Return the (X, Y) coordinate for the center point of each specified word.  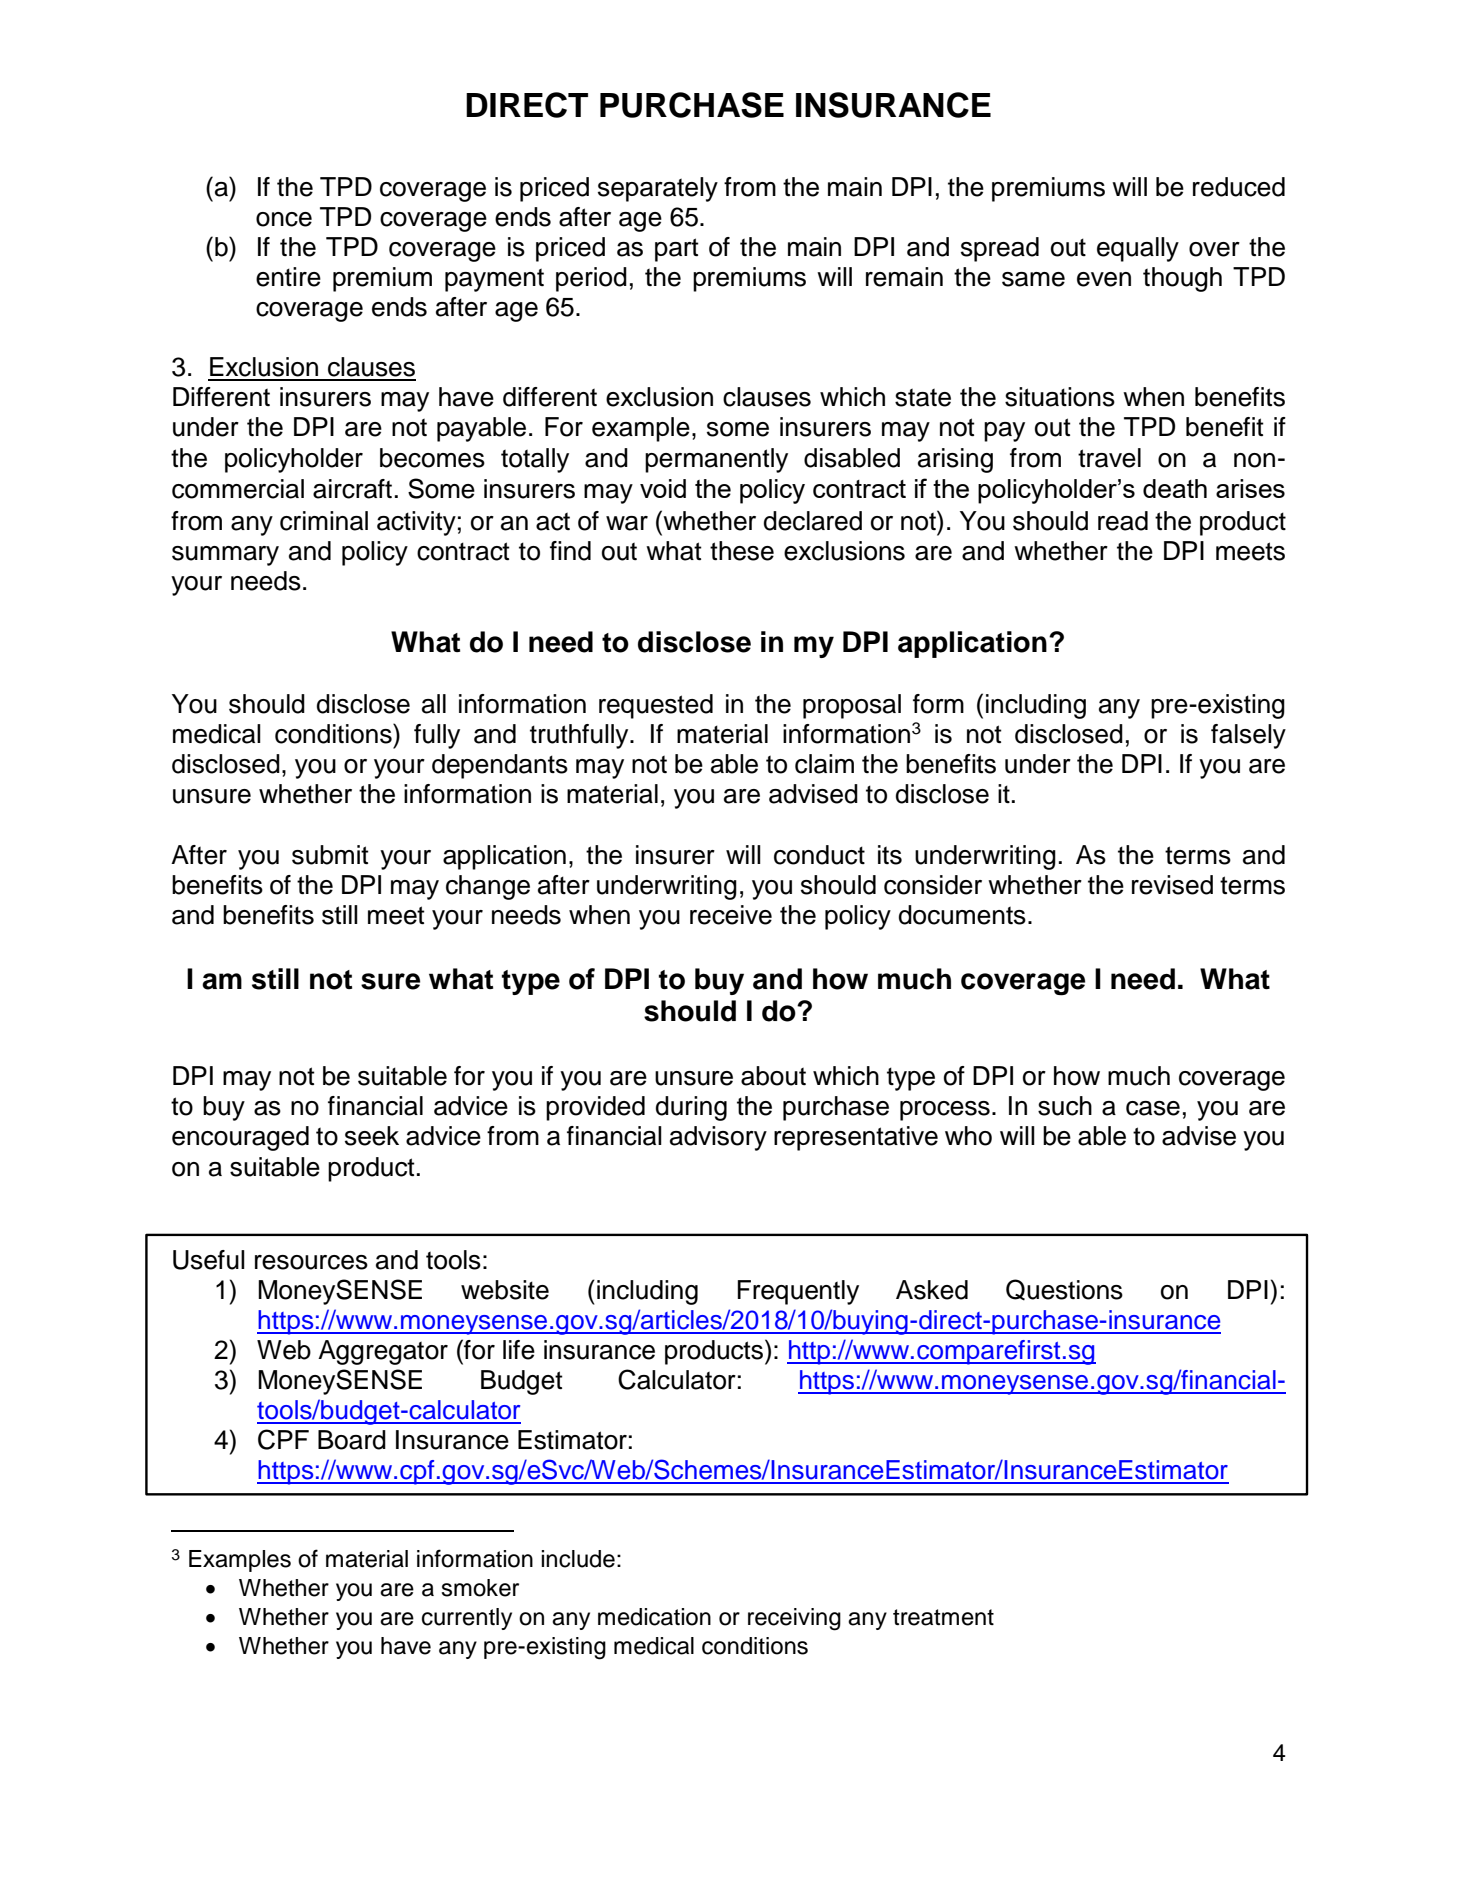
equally (1138, 249)
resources (311, 1262)
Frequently (798, 1292)
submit (330, 855)
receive (731, 915)
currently (467, 1619)
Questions (1064, 1290)
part (677, 250)
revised (1172, 885)
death (1175, 488)
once (284, 219)
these (742, 551)
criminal (324, 521)
